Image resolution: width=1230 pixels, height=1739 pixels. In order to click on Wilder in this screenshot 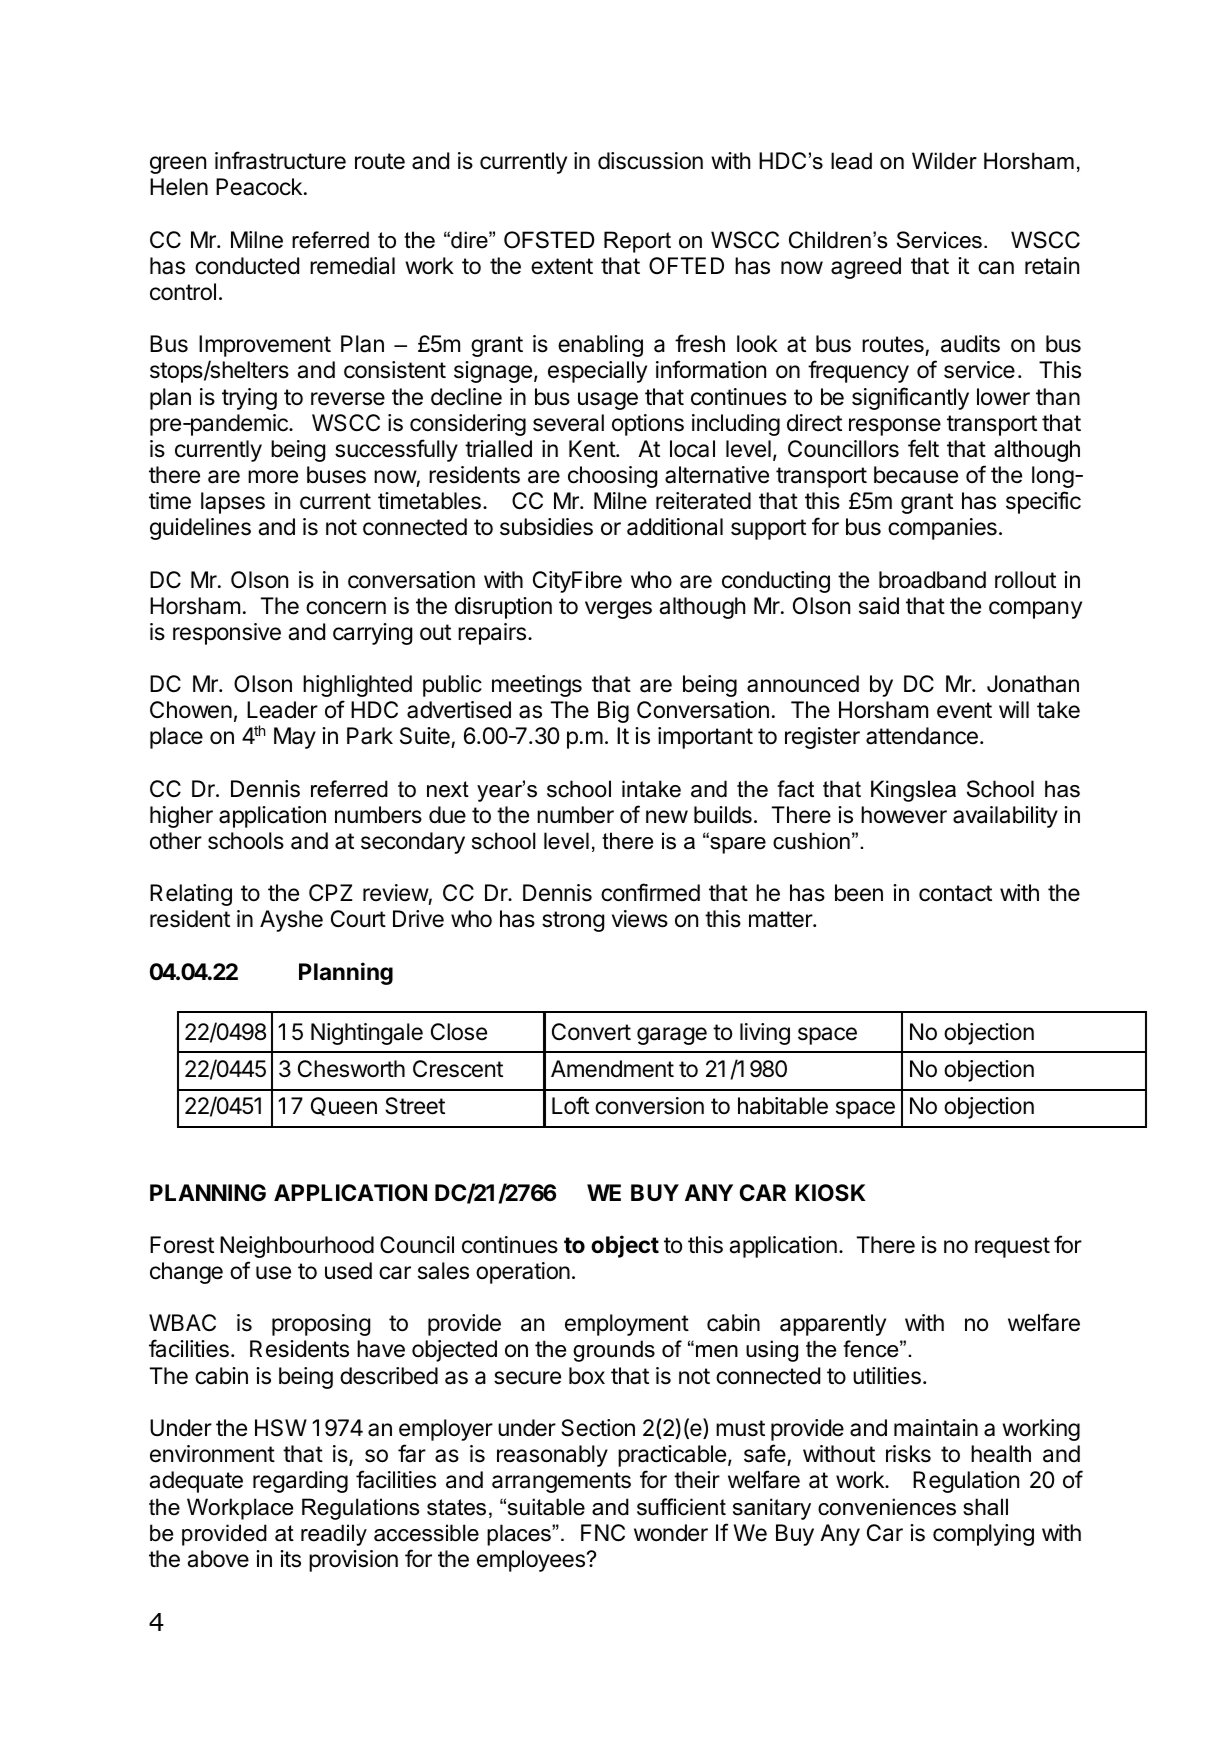, I will do `click(944, 161)`.
